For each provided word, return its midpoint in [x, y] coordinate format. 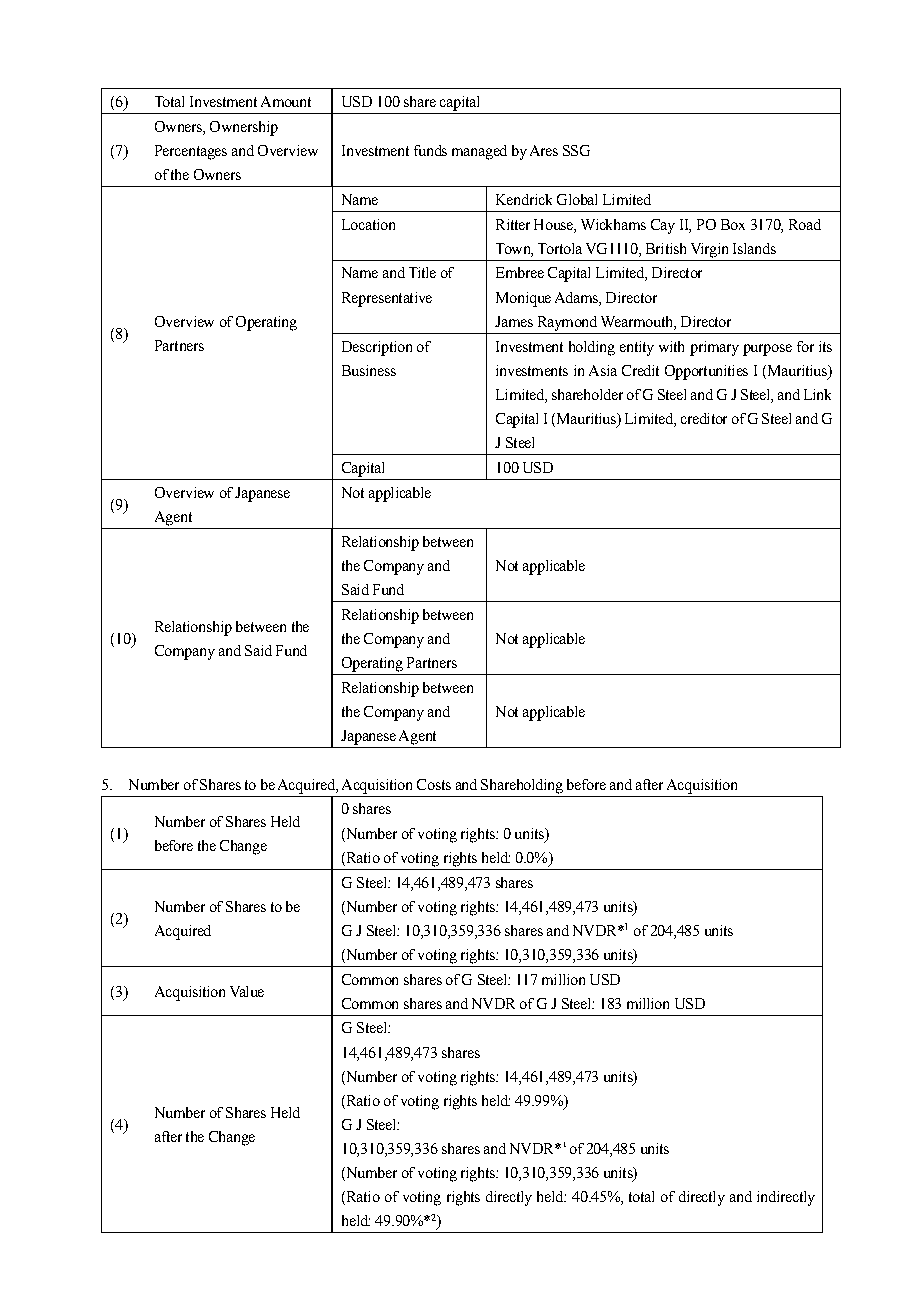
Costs [434, 784]
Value [247, 991]
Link [817, 394]
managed [479, 152]
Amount [286, 101]
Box [733, 224]
